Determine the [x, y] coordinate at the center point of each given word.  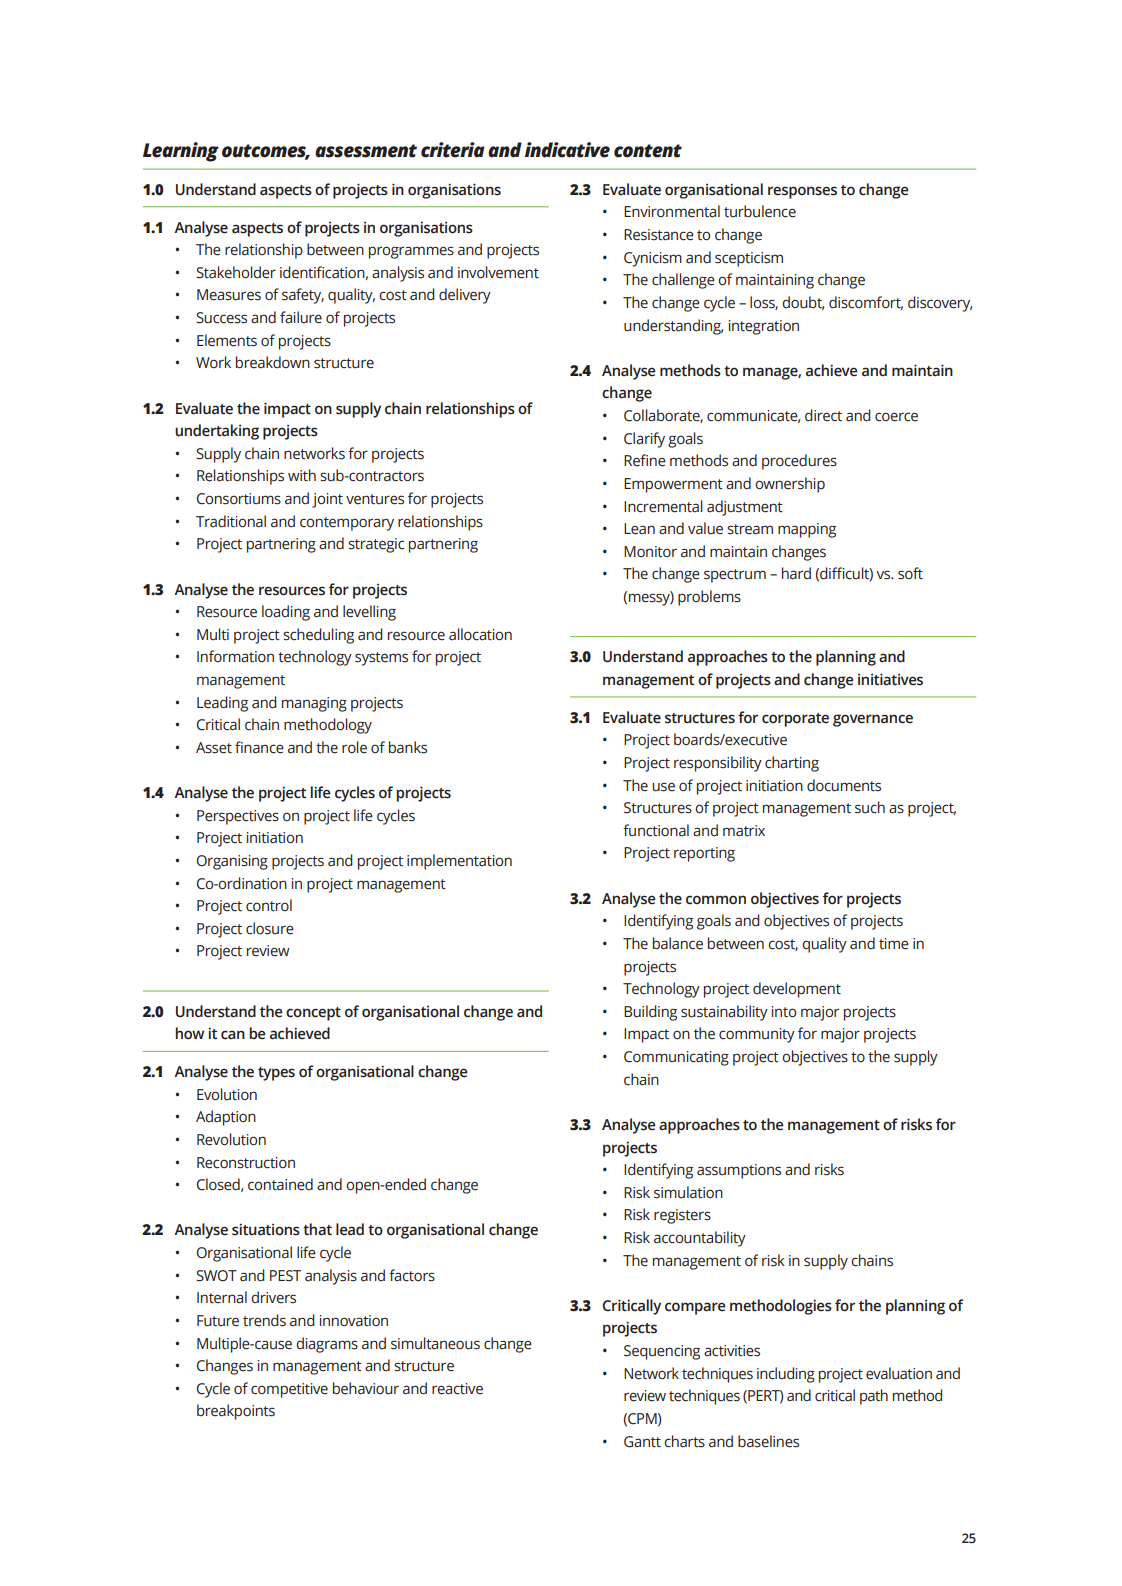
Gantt [642, 1442]
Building [650, 1013]
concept [313, 1014]
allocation [480, 634]
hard [796, 573]
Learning [181, 152]
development [797, 990]
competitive [289, 1390]
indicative [567, 150]
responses [802, 192]
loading [286, 613]
